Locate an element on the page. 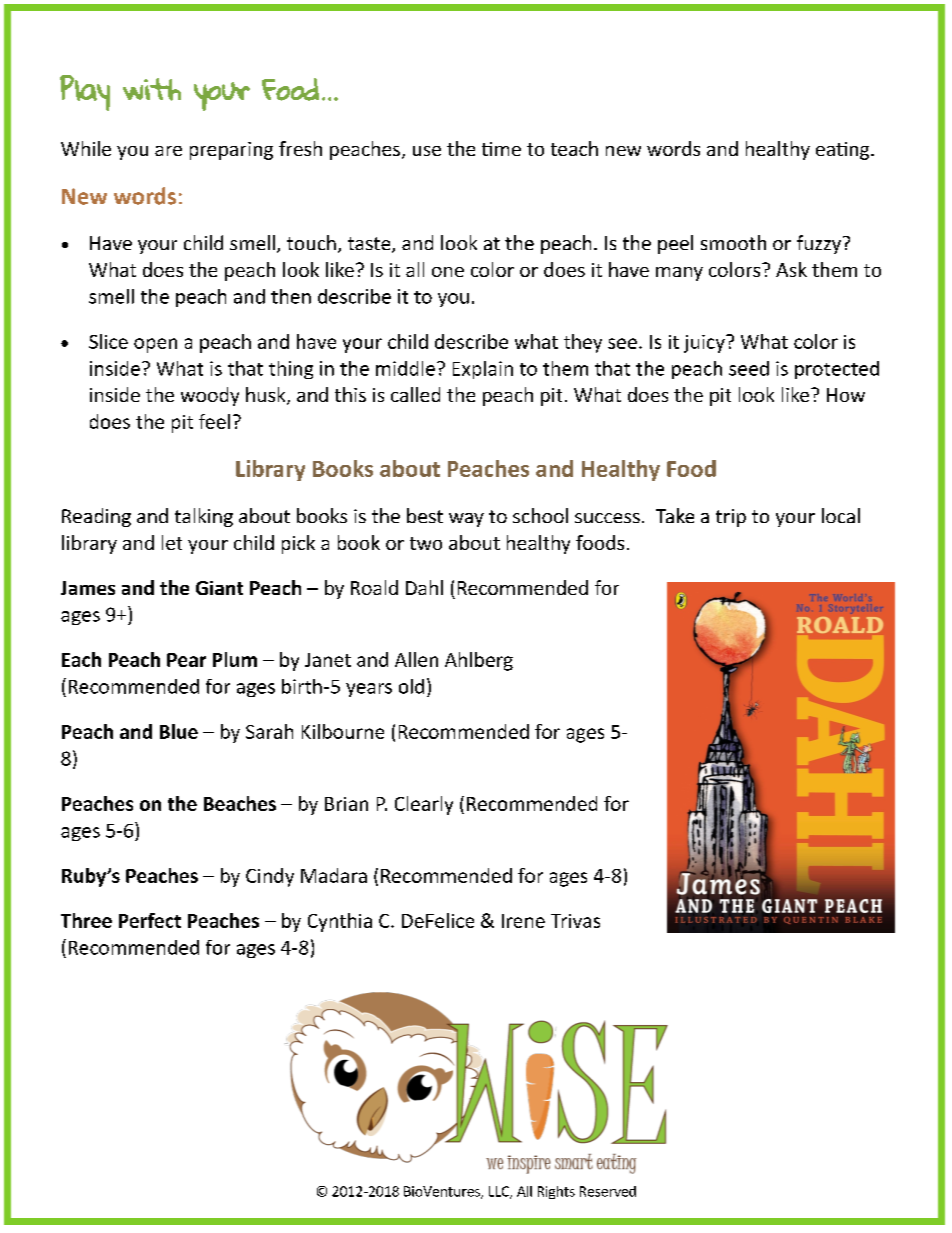 Image resolution: width=952 pixels, height=1233 pixels. Perfect is located at coordinates (150, 920).
